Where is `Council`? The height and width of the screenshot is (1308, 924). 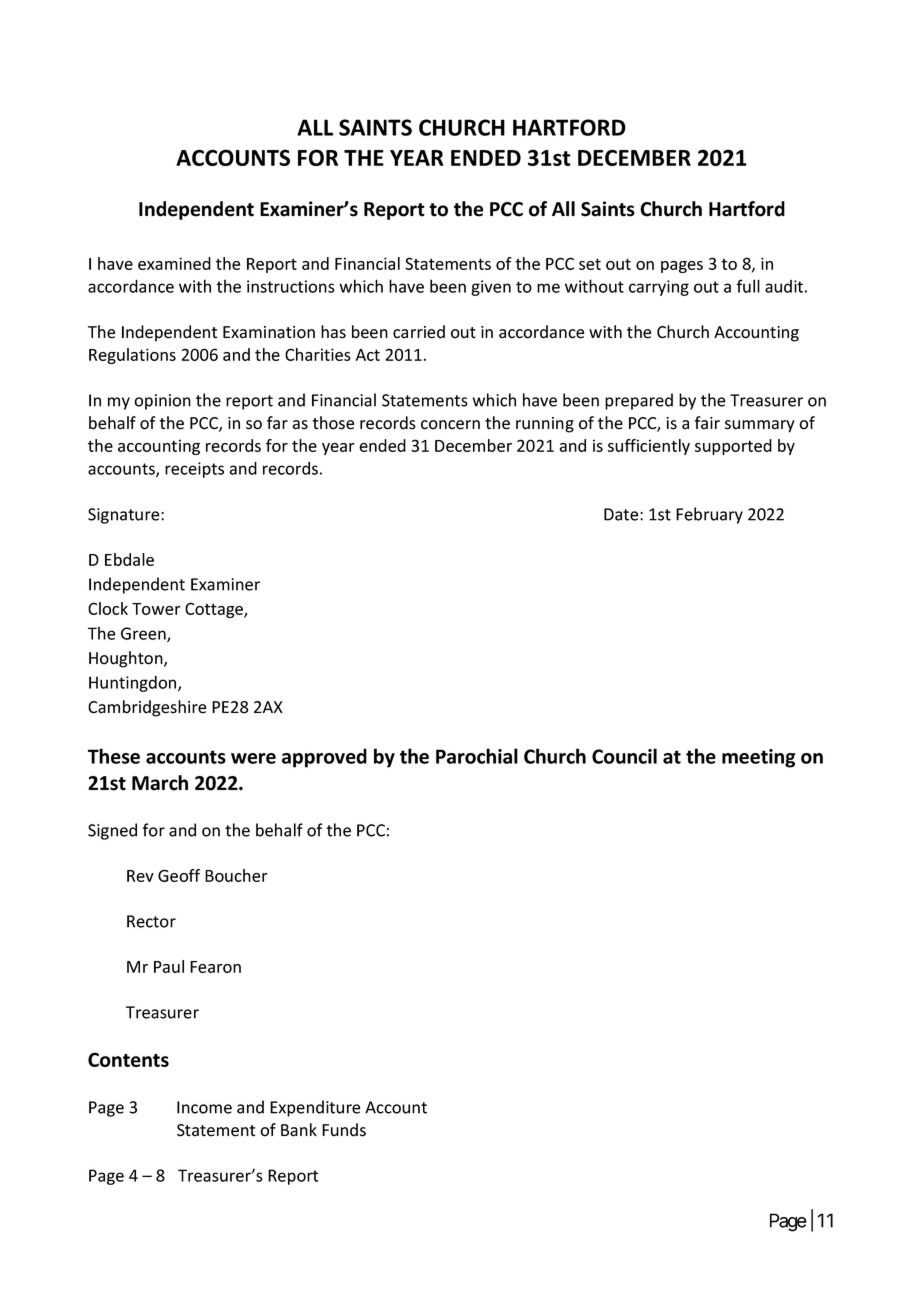 Council is located at coordinates (624, 756).
